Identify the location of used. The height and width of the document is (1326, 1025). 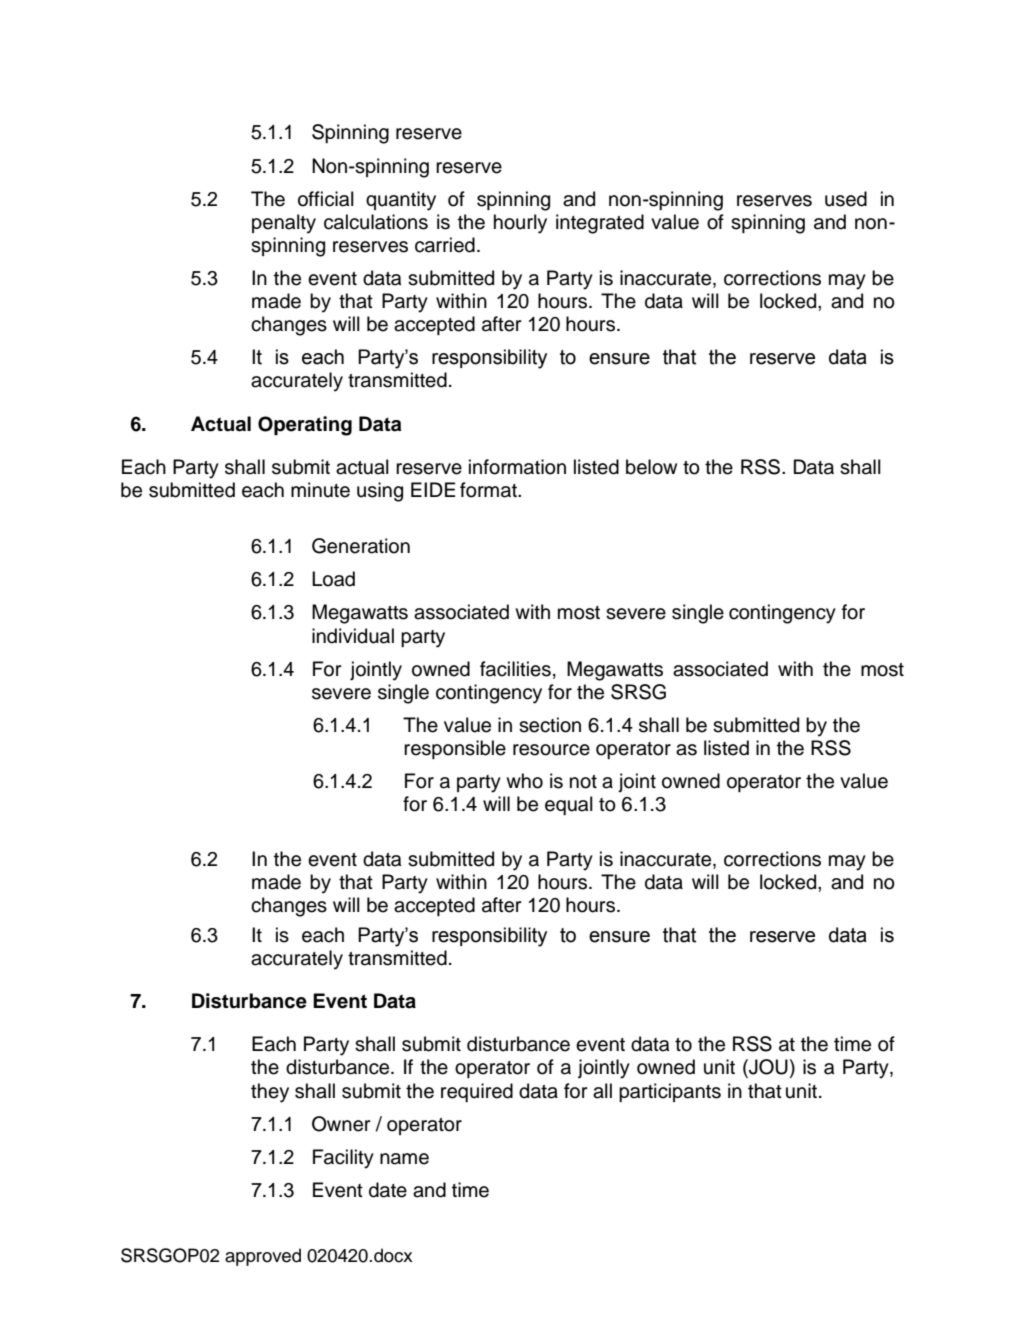
(846, 199).
